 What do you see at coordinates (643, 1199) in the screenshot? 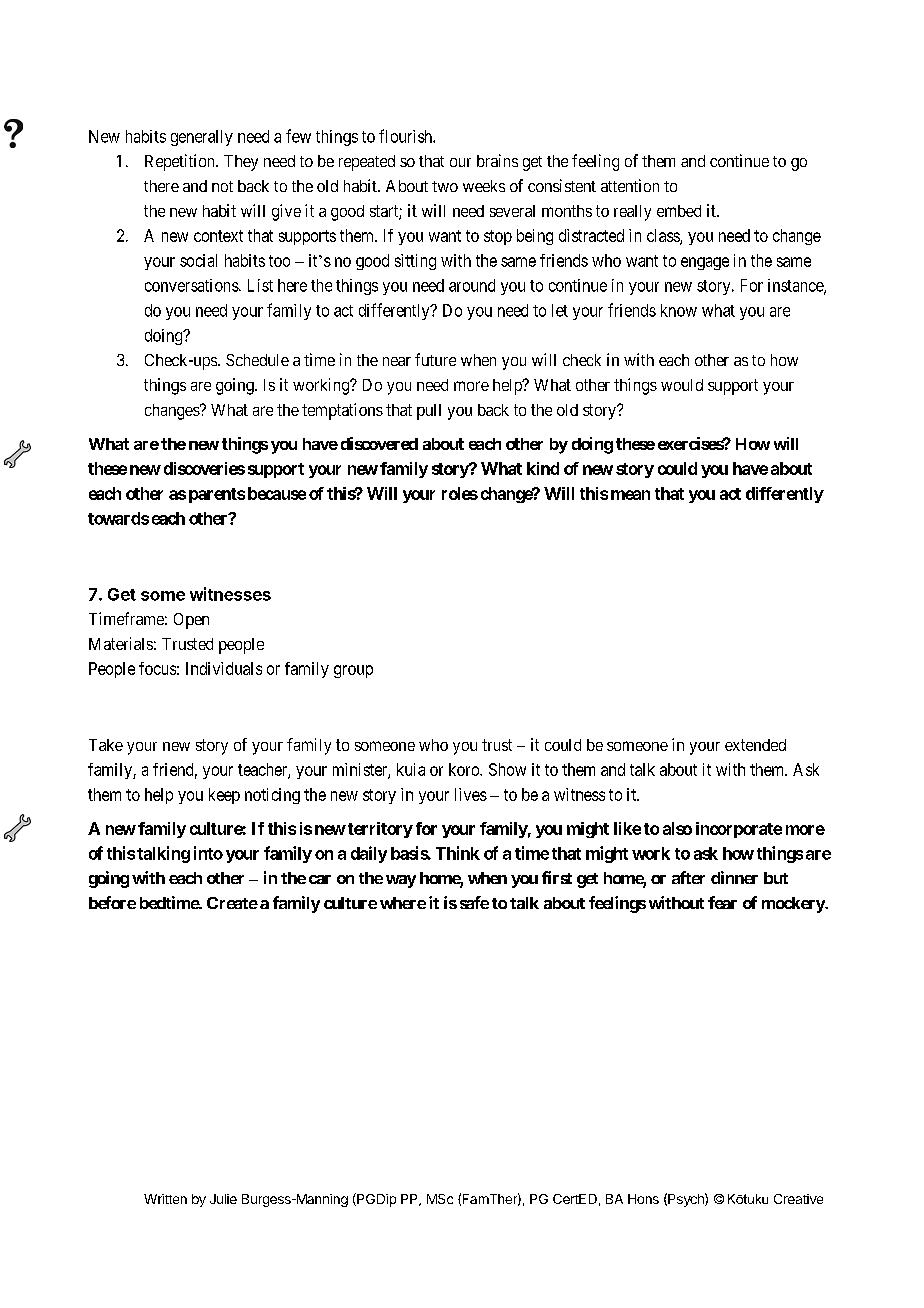
I see `Hons` at bounding box center [643, 1199].
